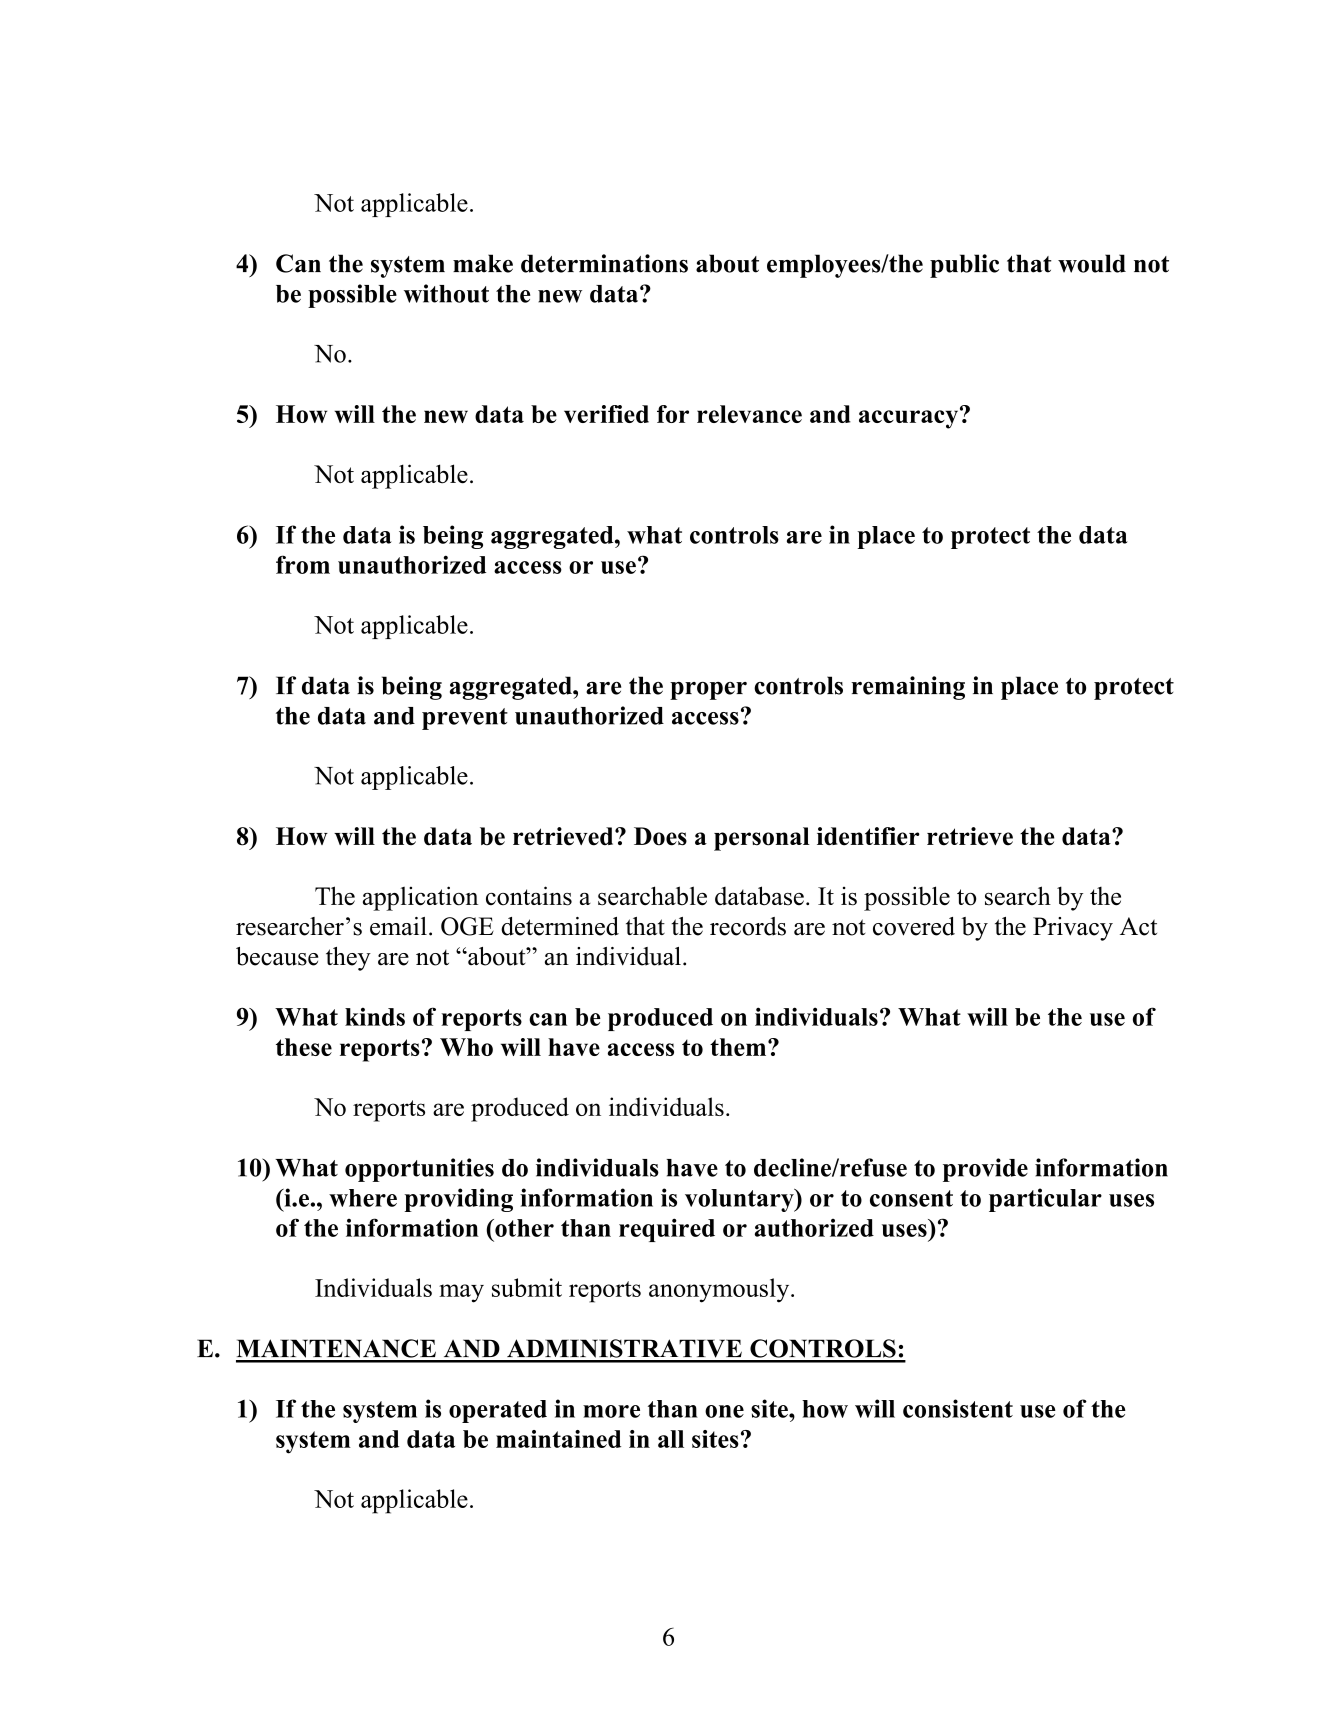 The image size is (1337, 1730). I want to click on would, so click(1092, 263).
